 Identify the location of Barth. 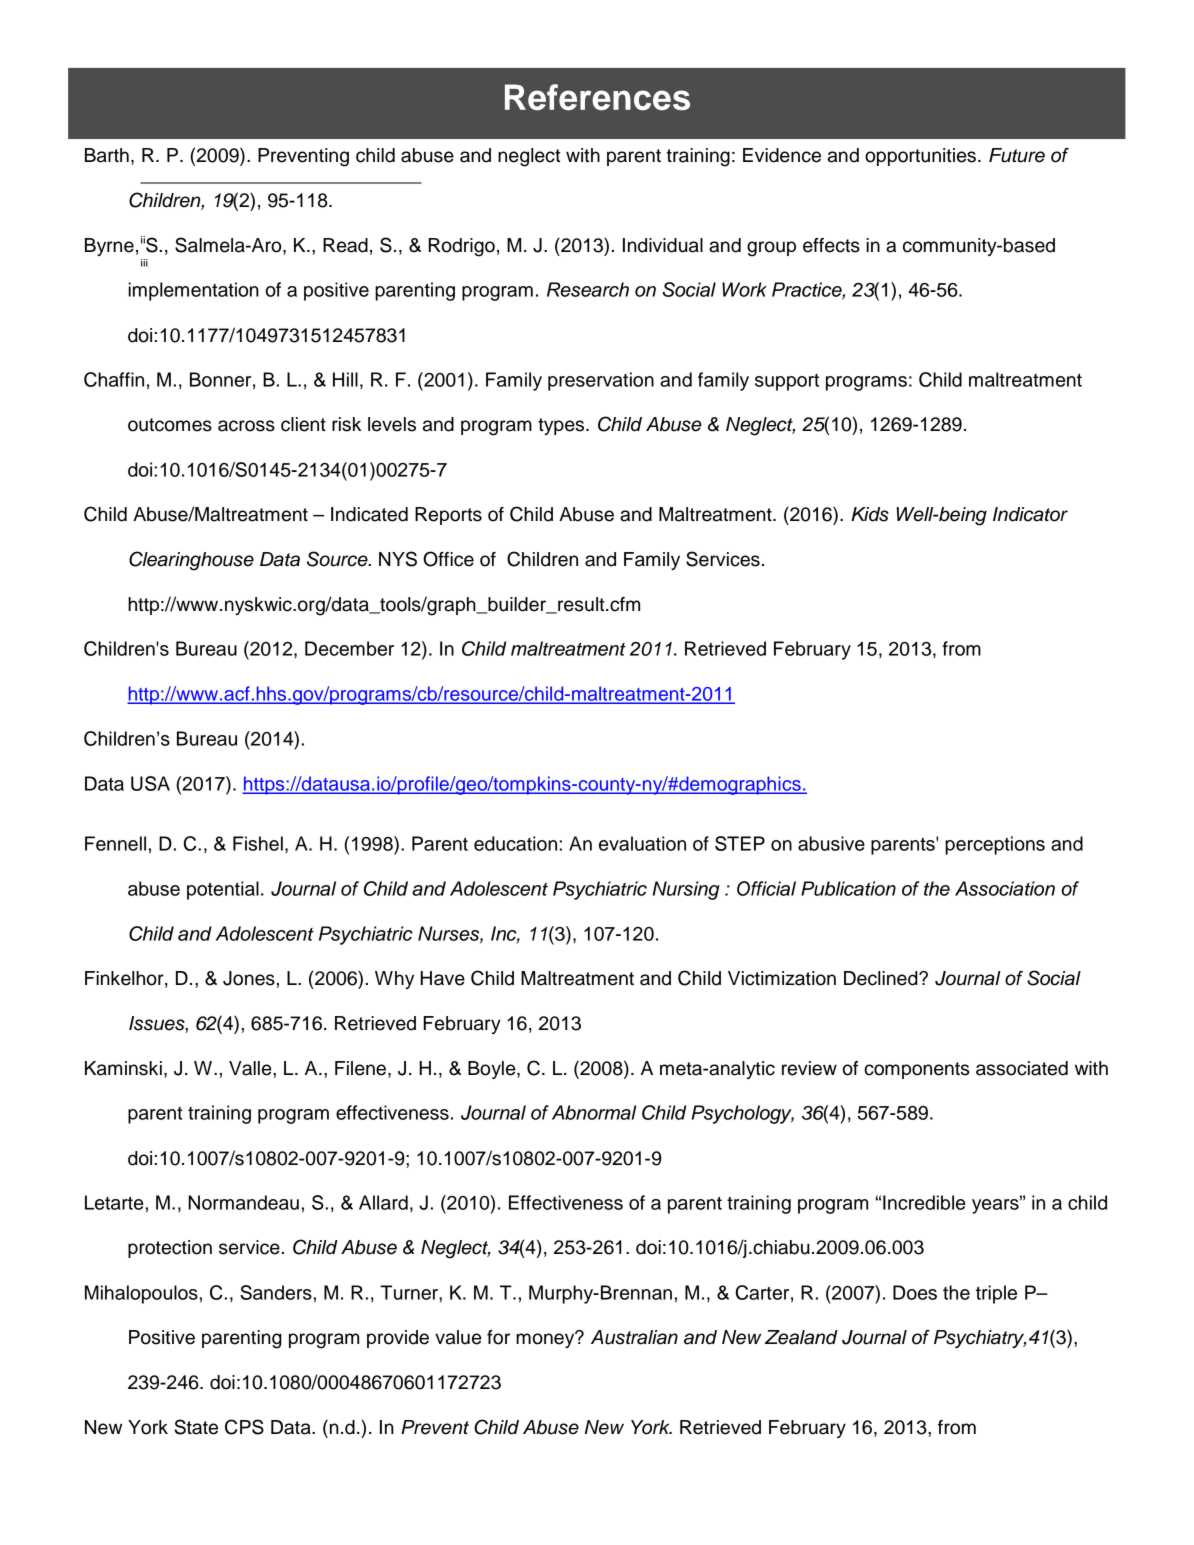
(107, 155).
